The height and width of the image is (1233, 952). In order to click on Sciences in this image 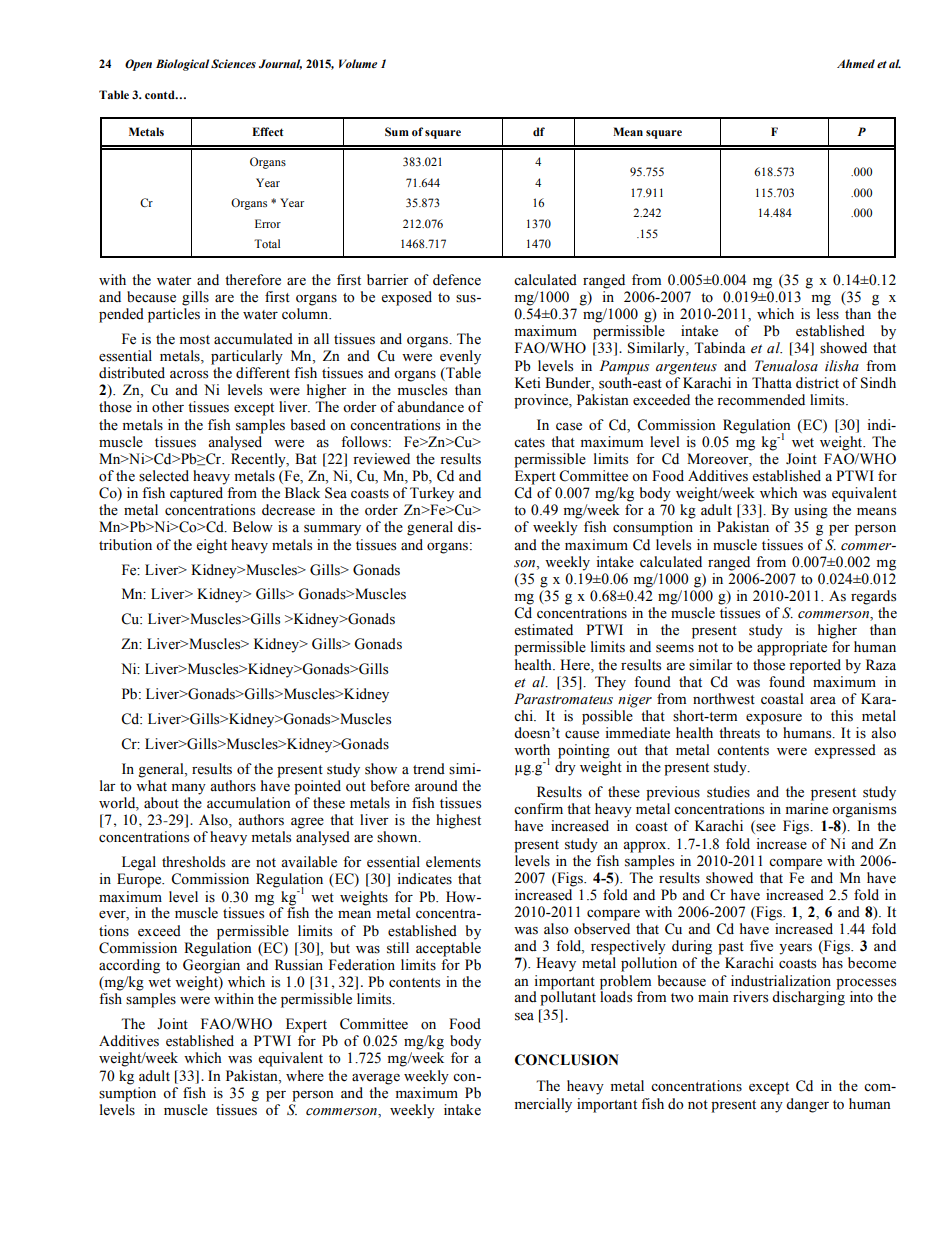, I will do `click(233, 63)`.
